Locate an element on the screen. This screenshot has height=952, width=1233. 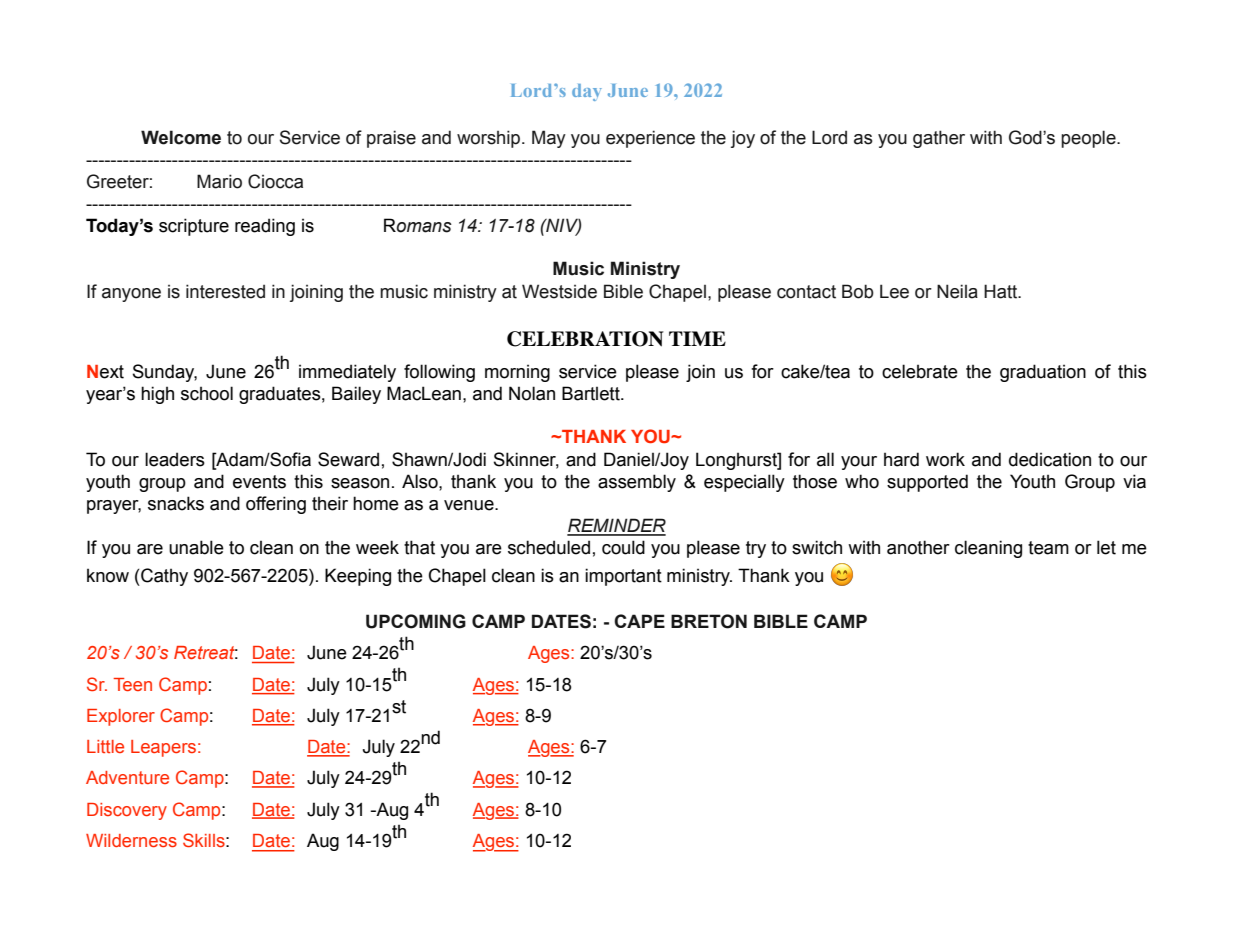
experience is located at coordinates (650, 139).
